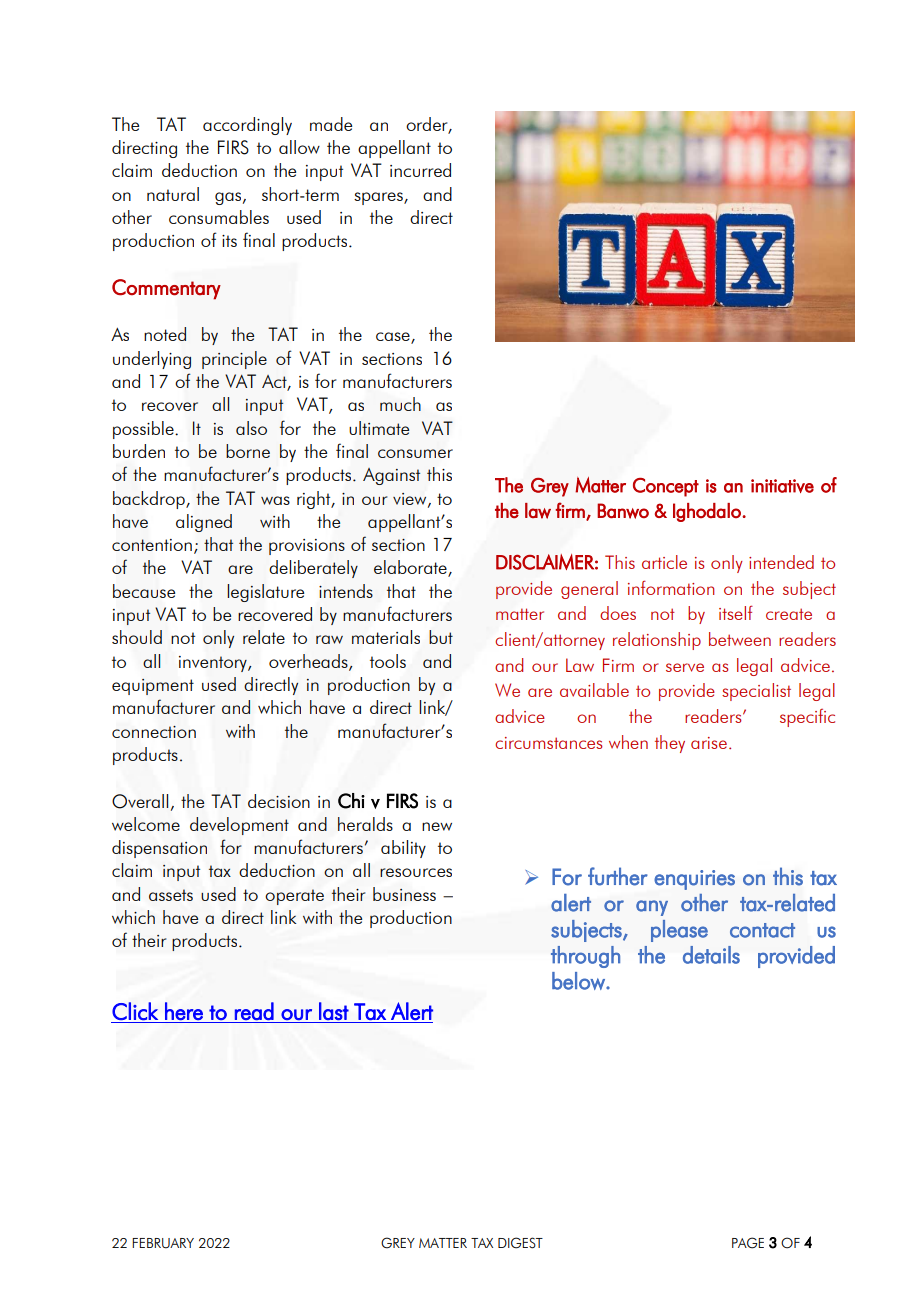 The width and height of the image is (924, 1308). Describe the element at coordinates (415, 453) in the image. I see `consumer` at that location.
